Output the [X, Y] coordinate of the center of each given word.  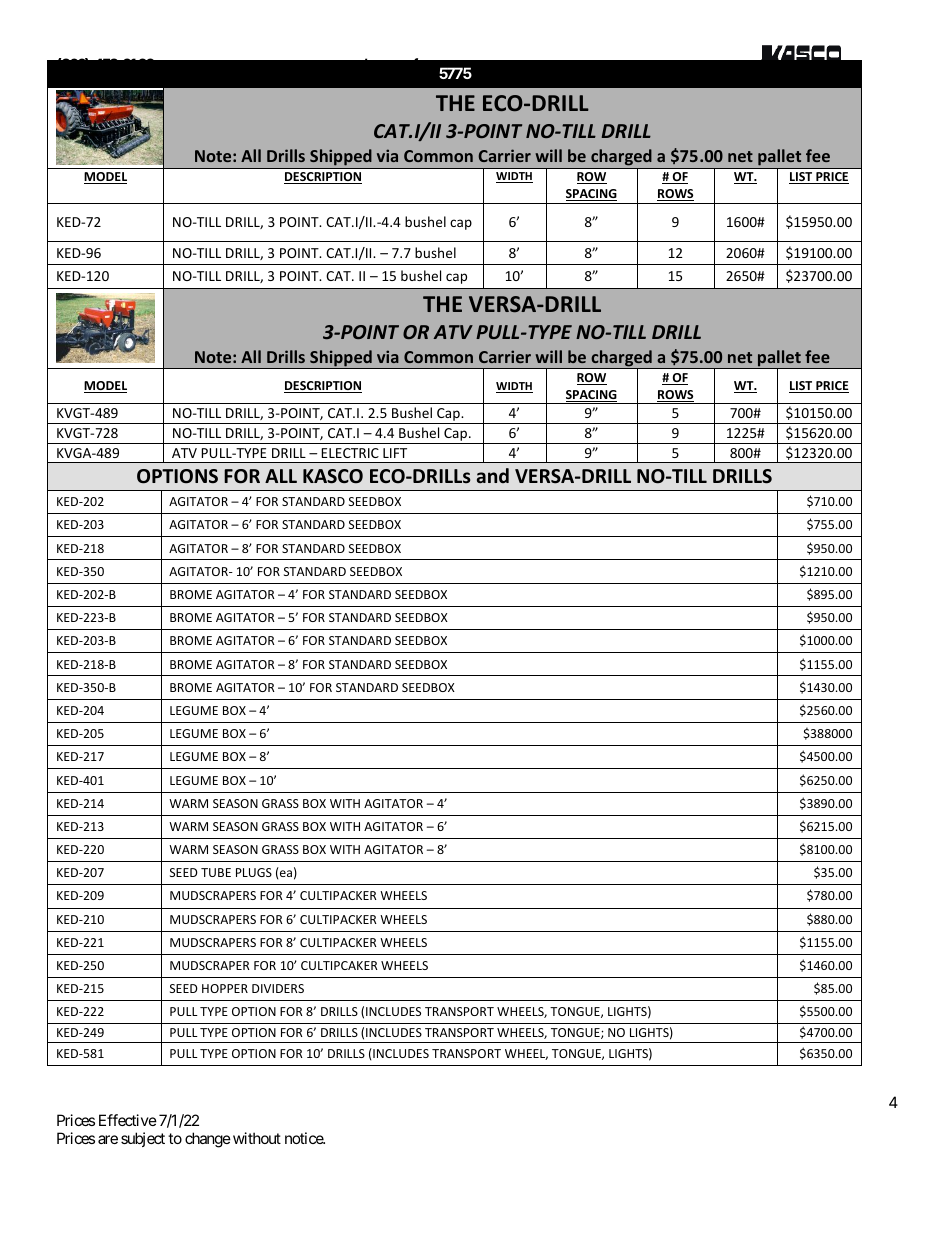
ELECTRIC [350, 453]
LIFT [395, 453]
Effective [128, 1120]
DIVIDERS [278, 988]
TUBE [216, 872]
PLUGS [254, 872]
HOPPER [225, 988]
